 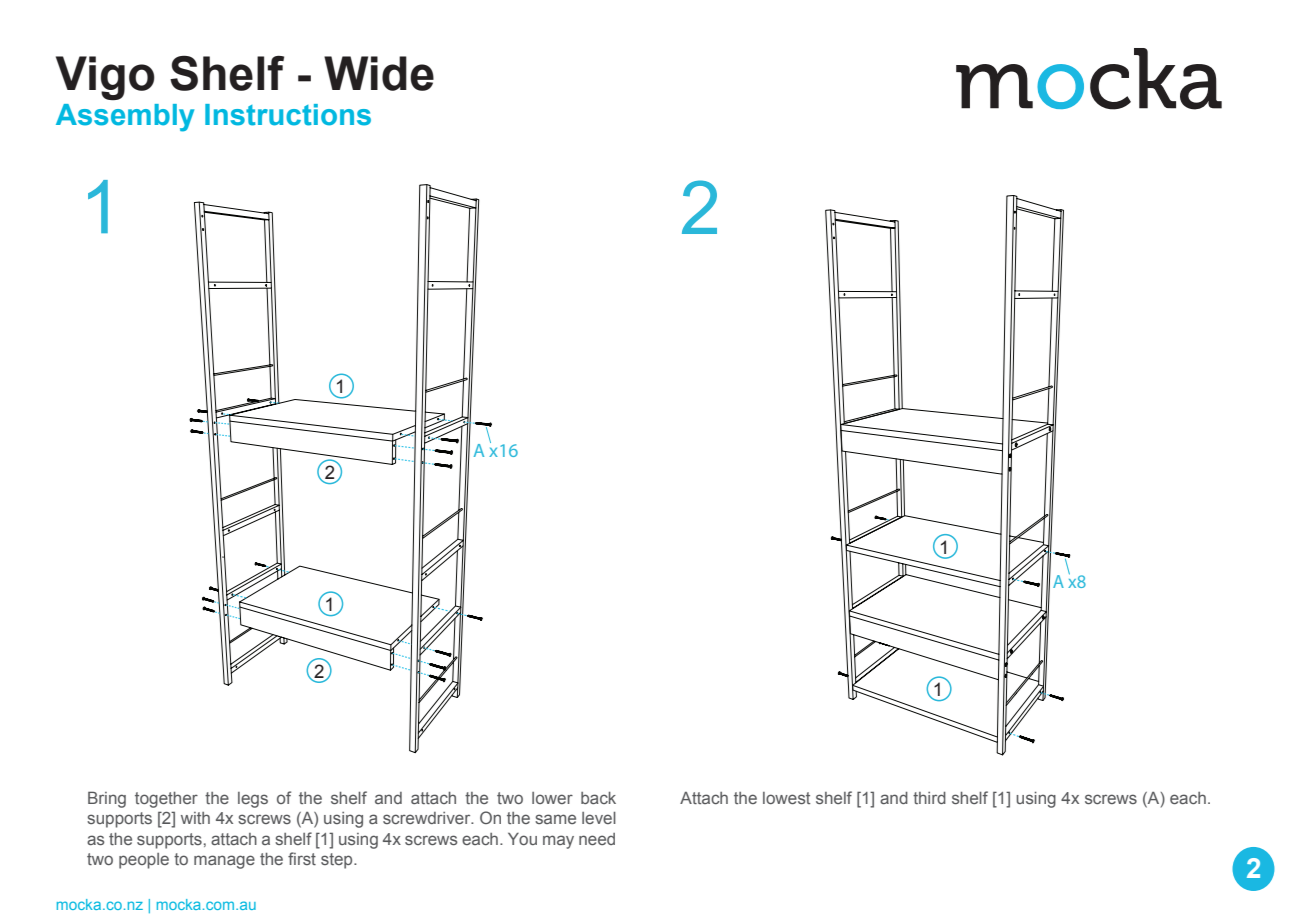 I want to click on together, so click(x=166, y=800).
